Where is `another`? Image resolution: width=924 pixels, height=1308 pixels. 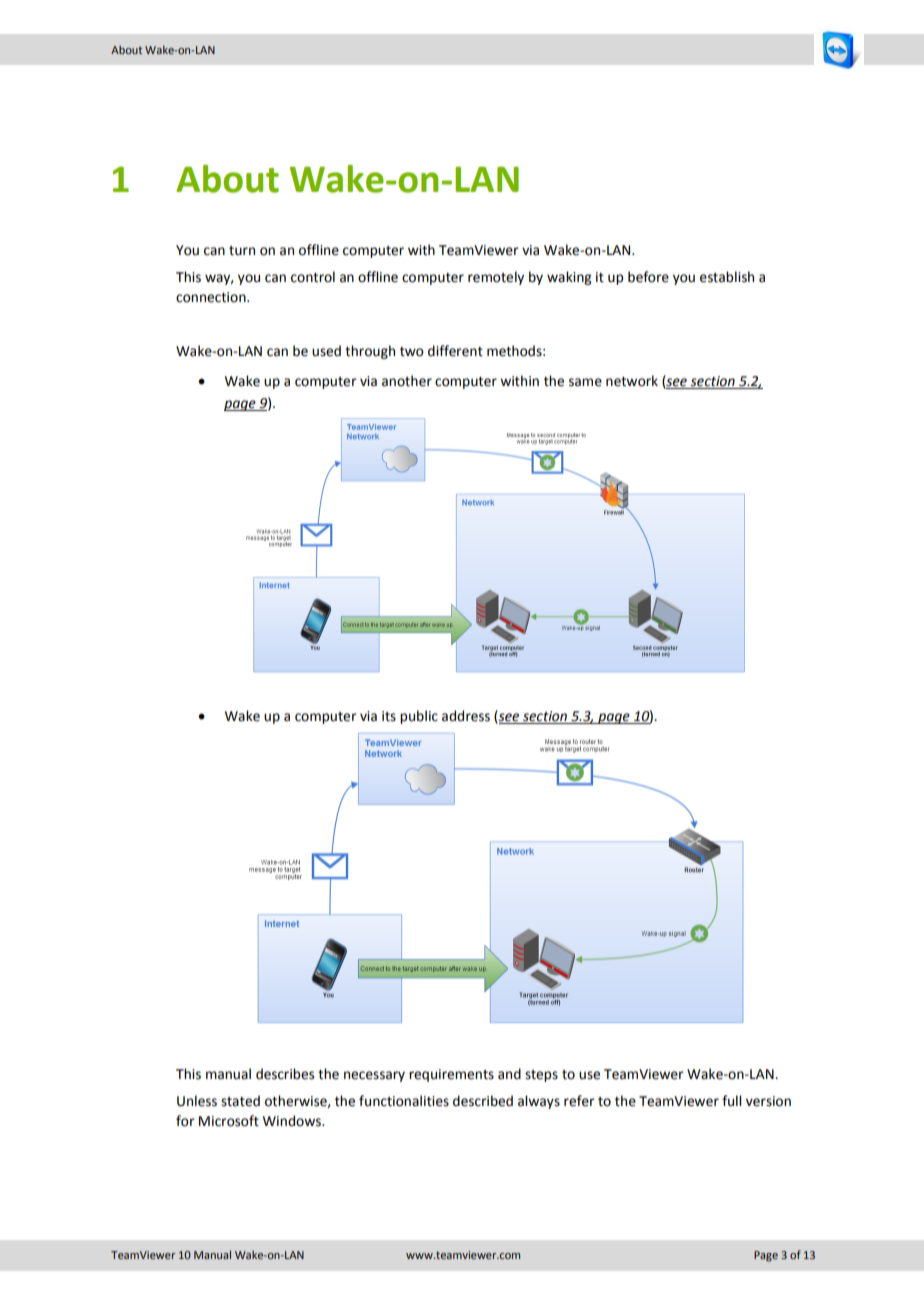 another is located at coordinates (407, 381).
